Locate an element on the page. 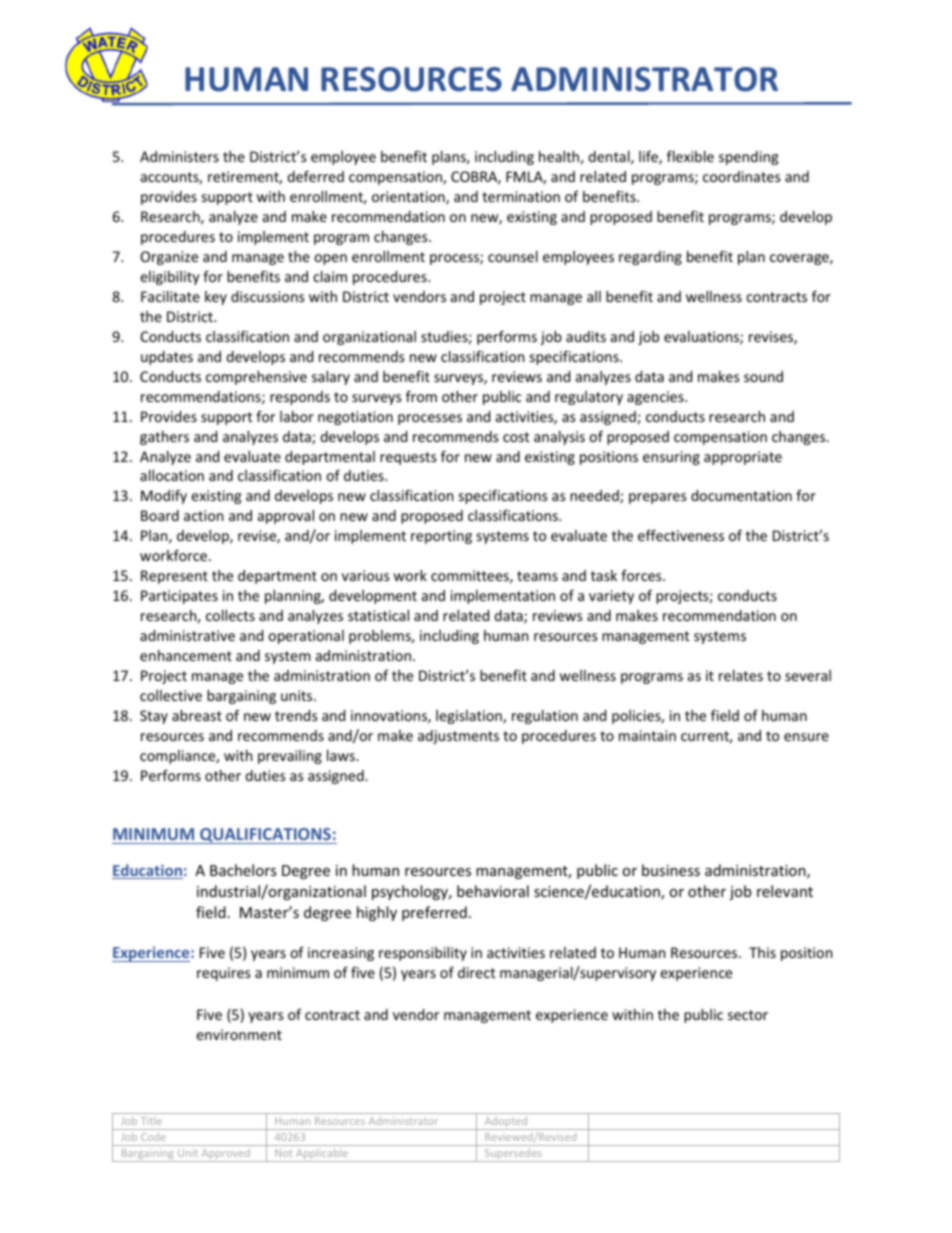 This image has width=952, height=1233. Administers is located at coordinates (179, 156).
